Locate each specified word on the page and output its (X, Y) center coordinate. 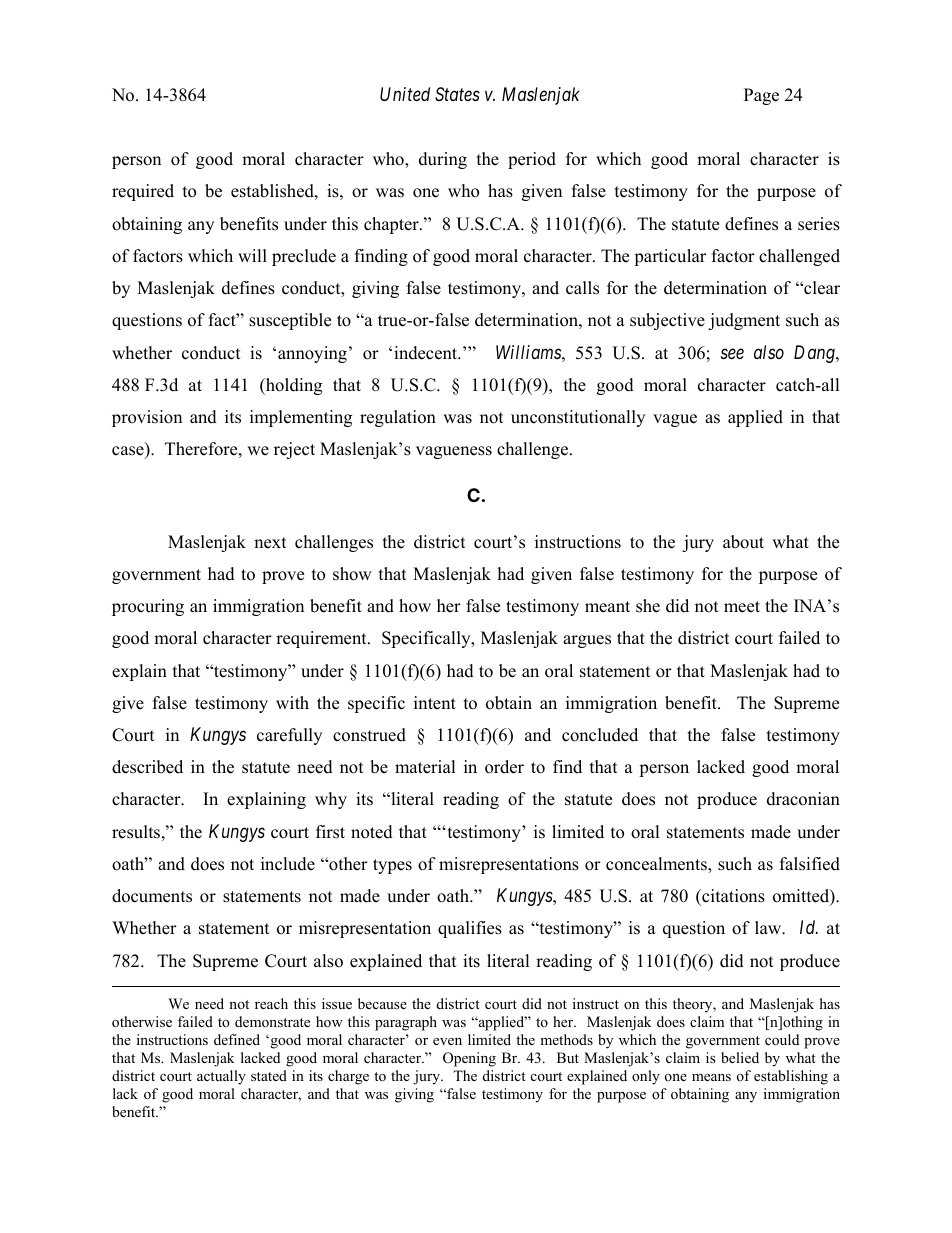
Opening (469, 1059)
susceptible (290, 321)
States (457, 94)
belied (740, 1057)
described (147, 767)
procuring (148, 607)
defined (237, 1039)
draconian (803, 799)
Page (761, 96)
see (732, 353)
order (504, 767)
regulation (398, 418)
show (352, 574)
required (143, 192)
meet (742, 607)
